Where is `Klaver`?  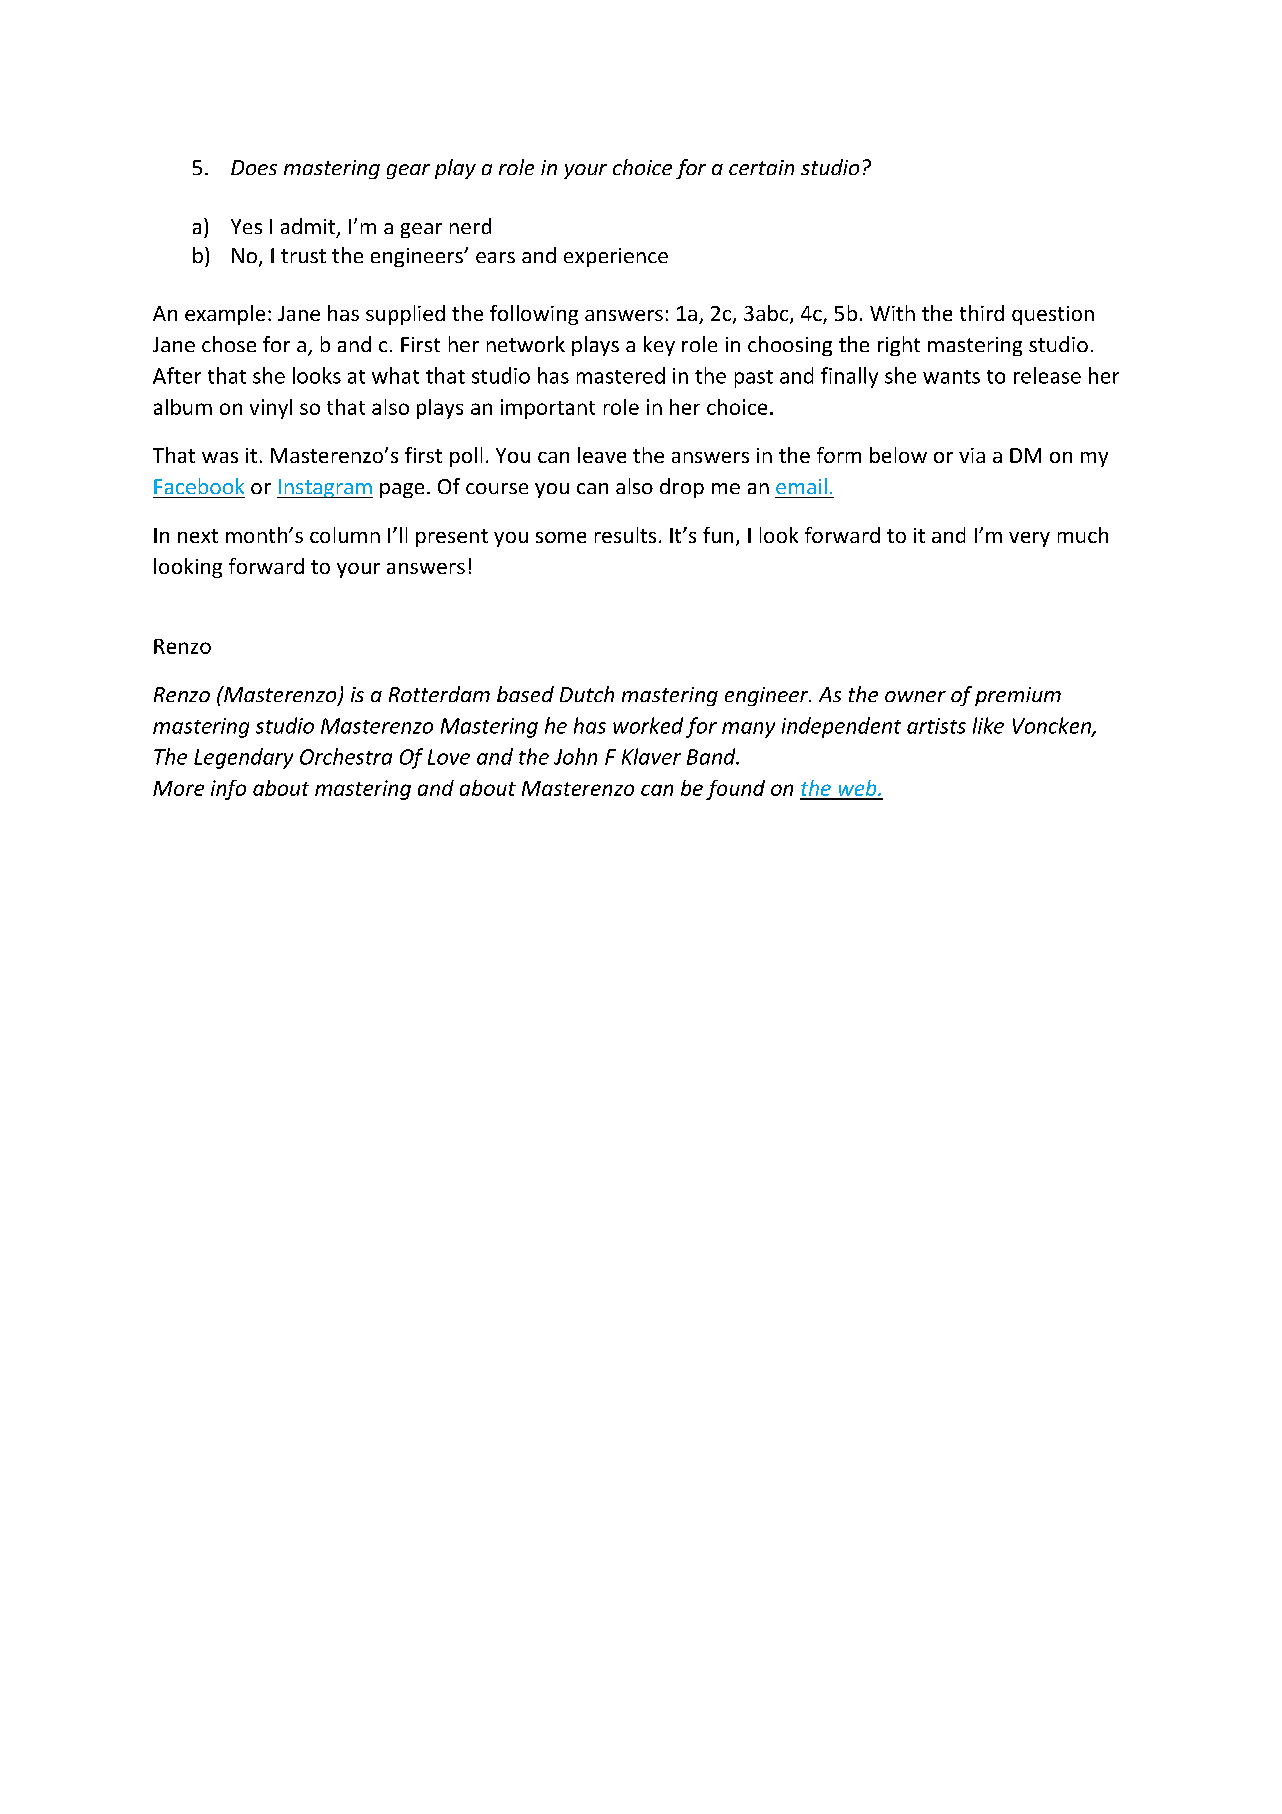 Klaver is located at coordinates (651, 756).
